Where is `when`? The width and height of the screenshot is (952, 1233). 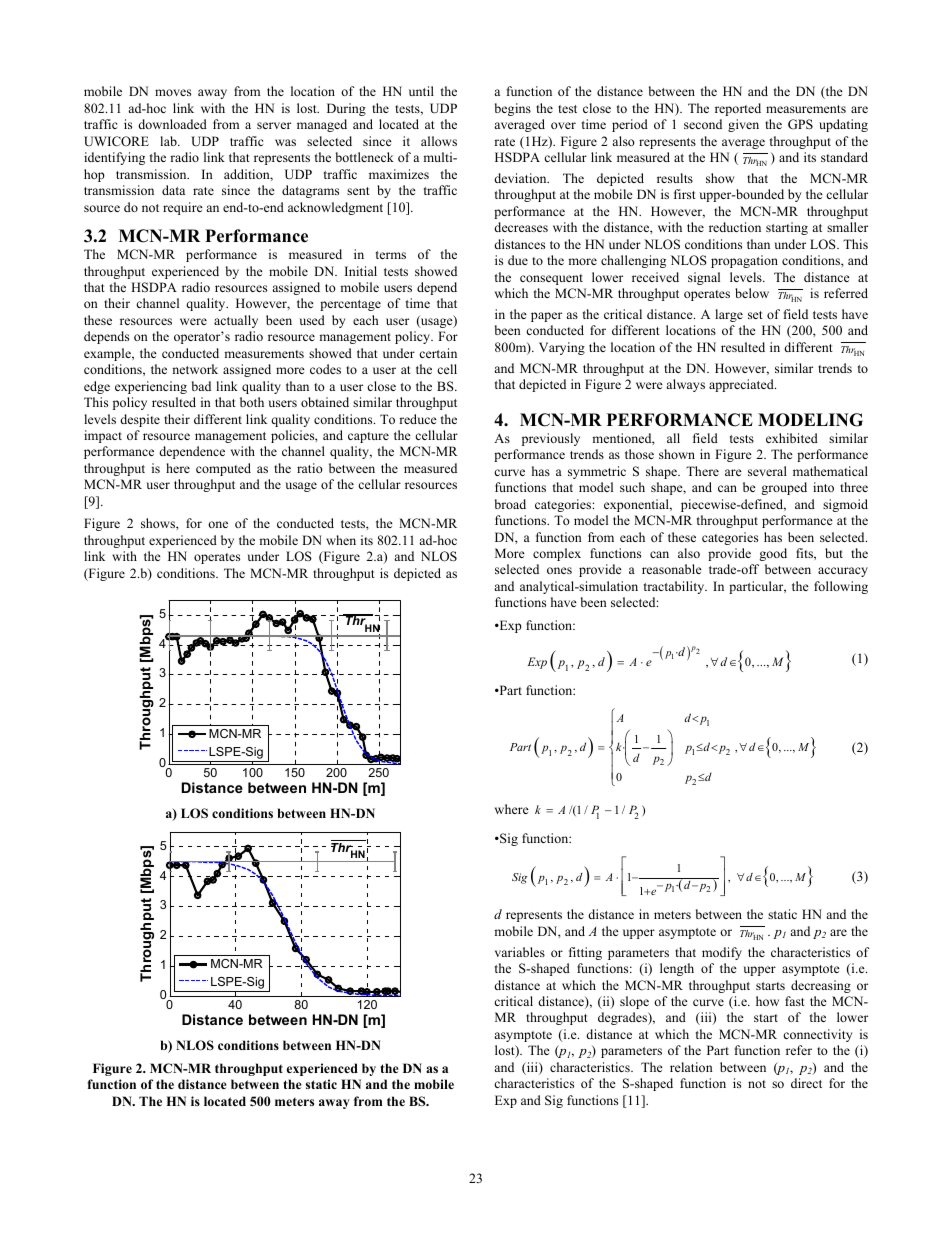 when is located at coordinates (341, 540).
